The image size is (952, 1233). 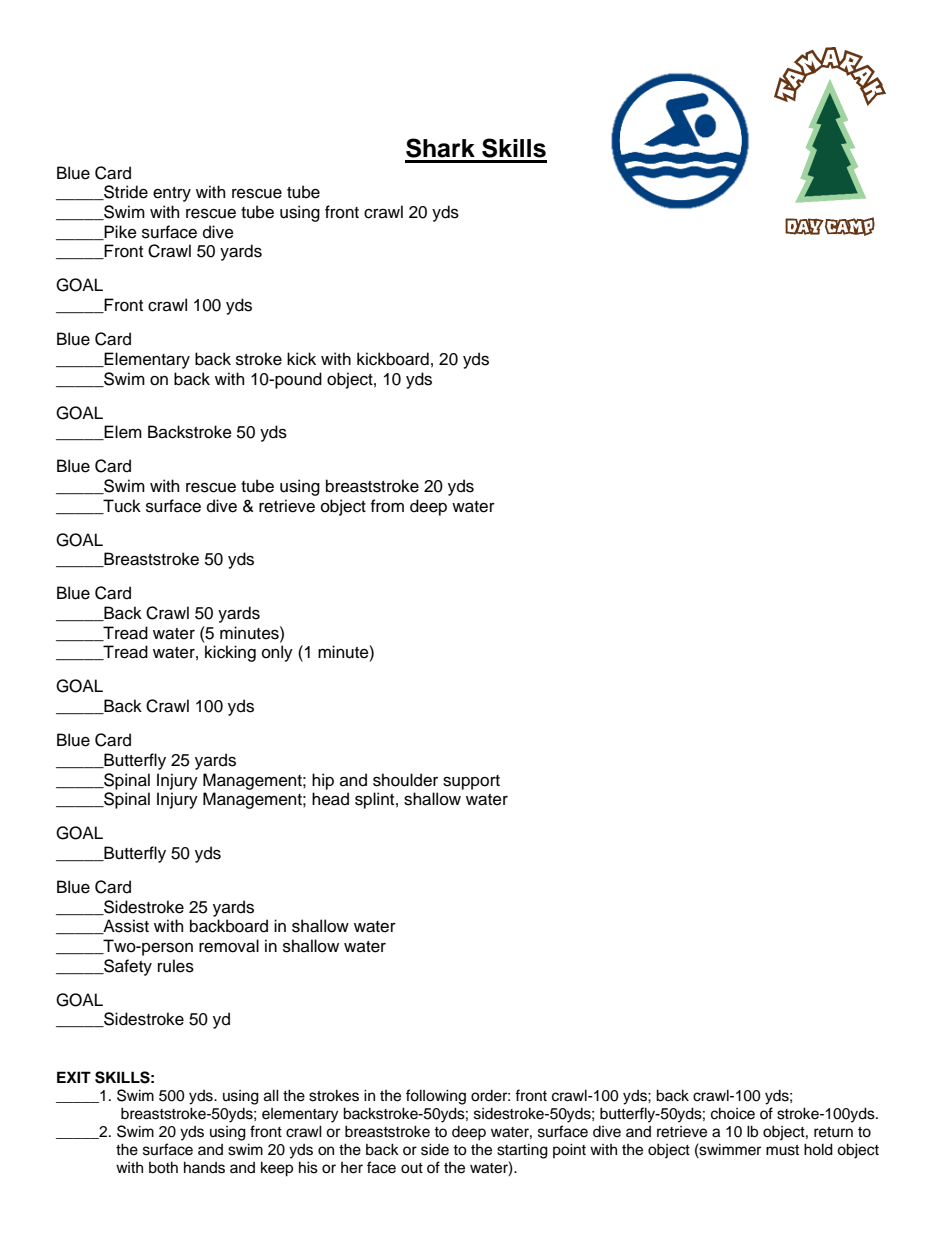 What do you see at coordinates (323, 781) in the document?
I see `hip` at bounding box center [323, 781].
